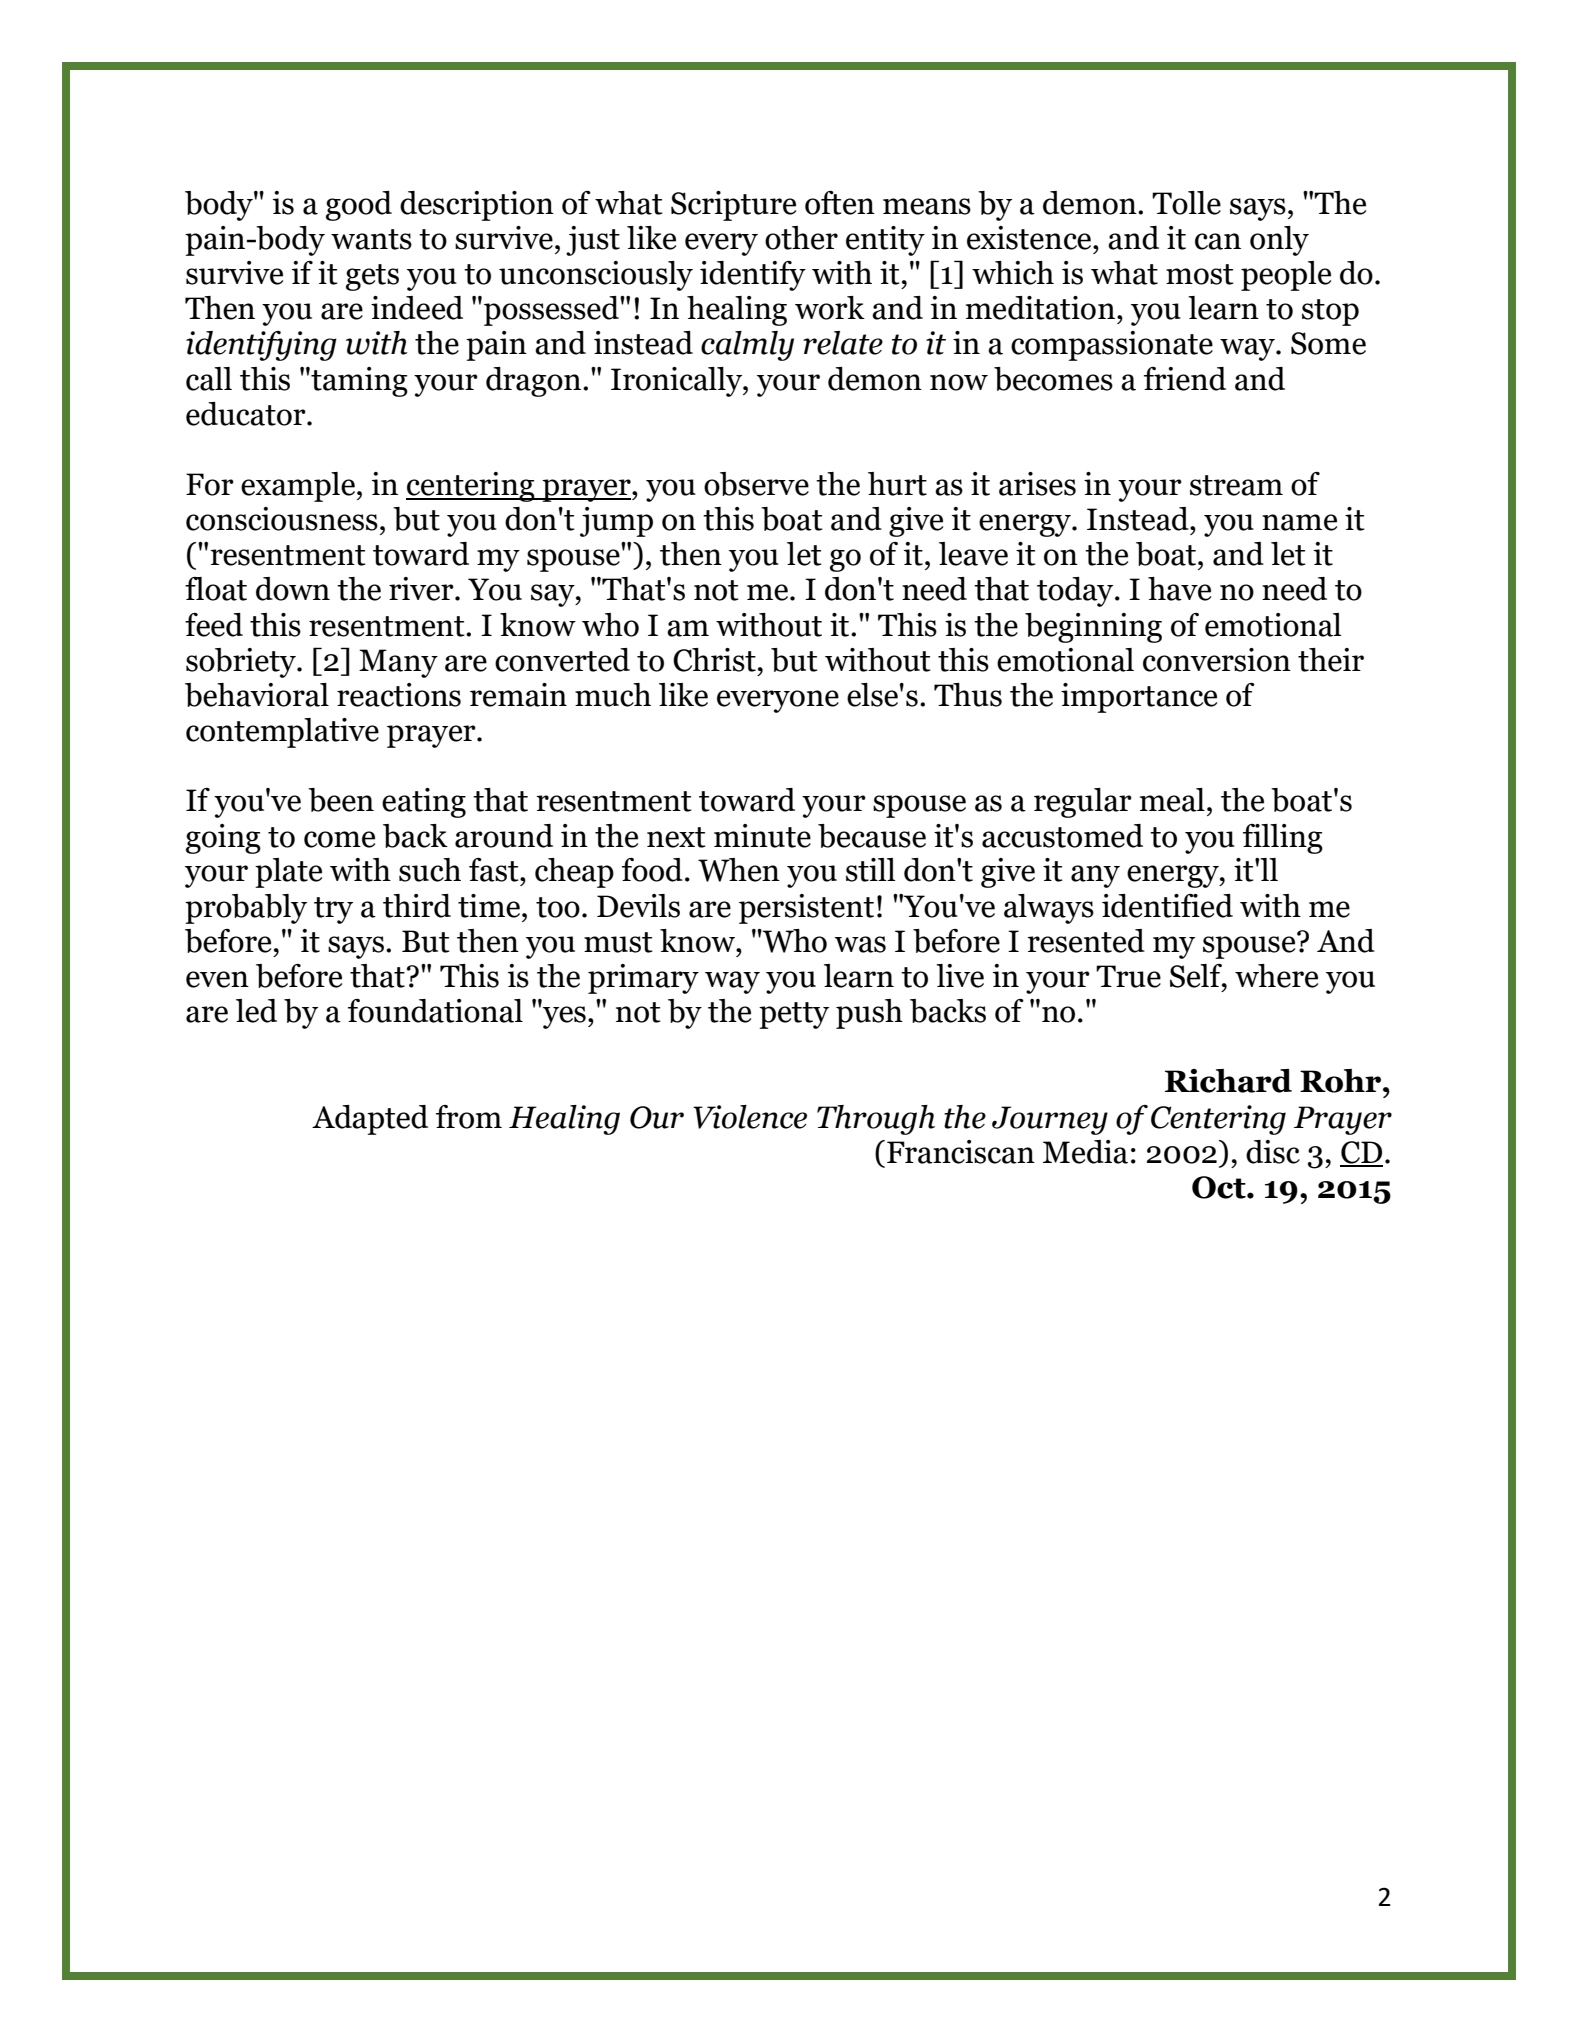  What do you see at coordinates (756, 484) in the image?
I see `observe` at bounding box center [756, 484].
